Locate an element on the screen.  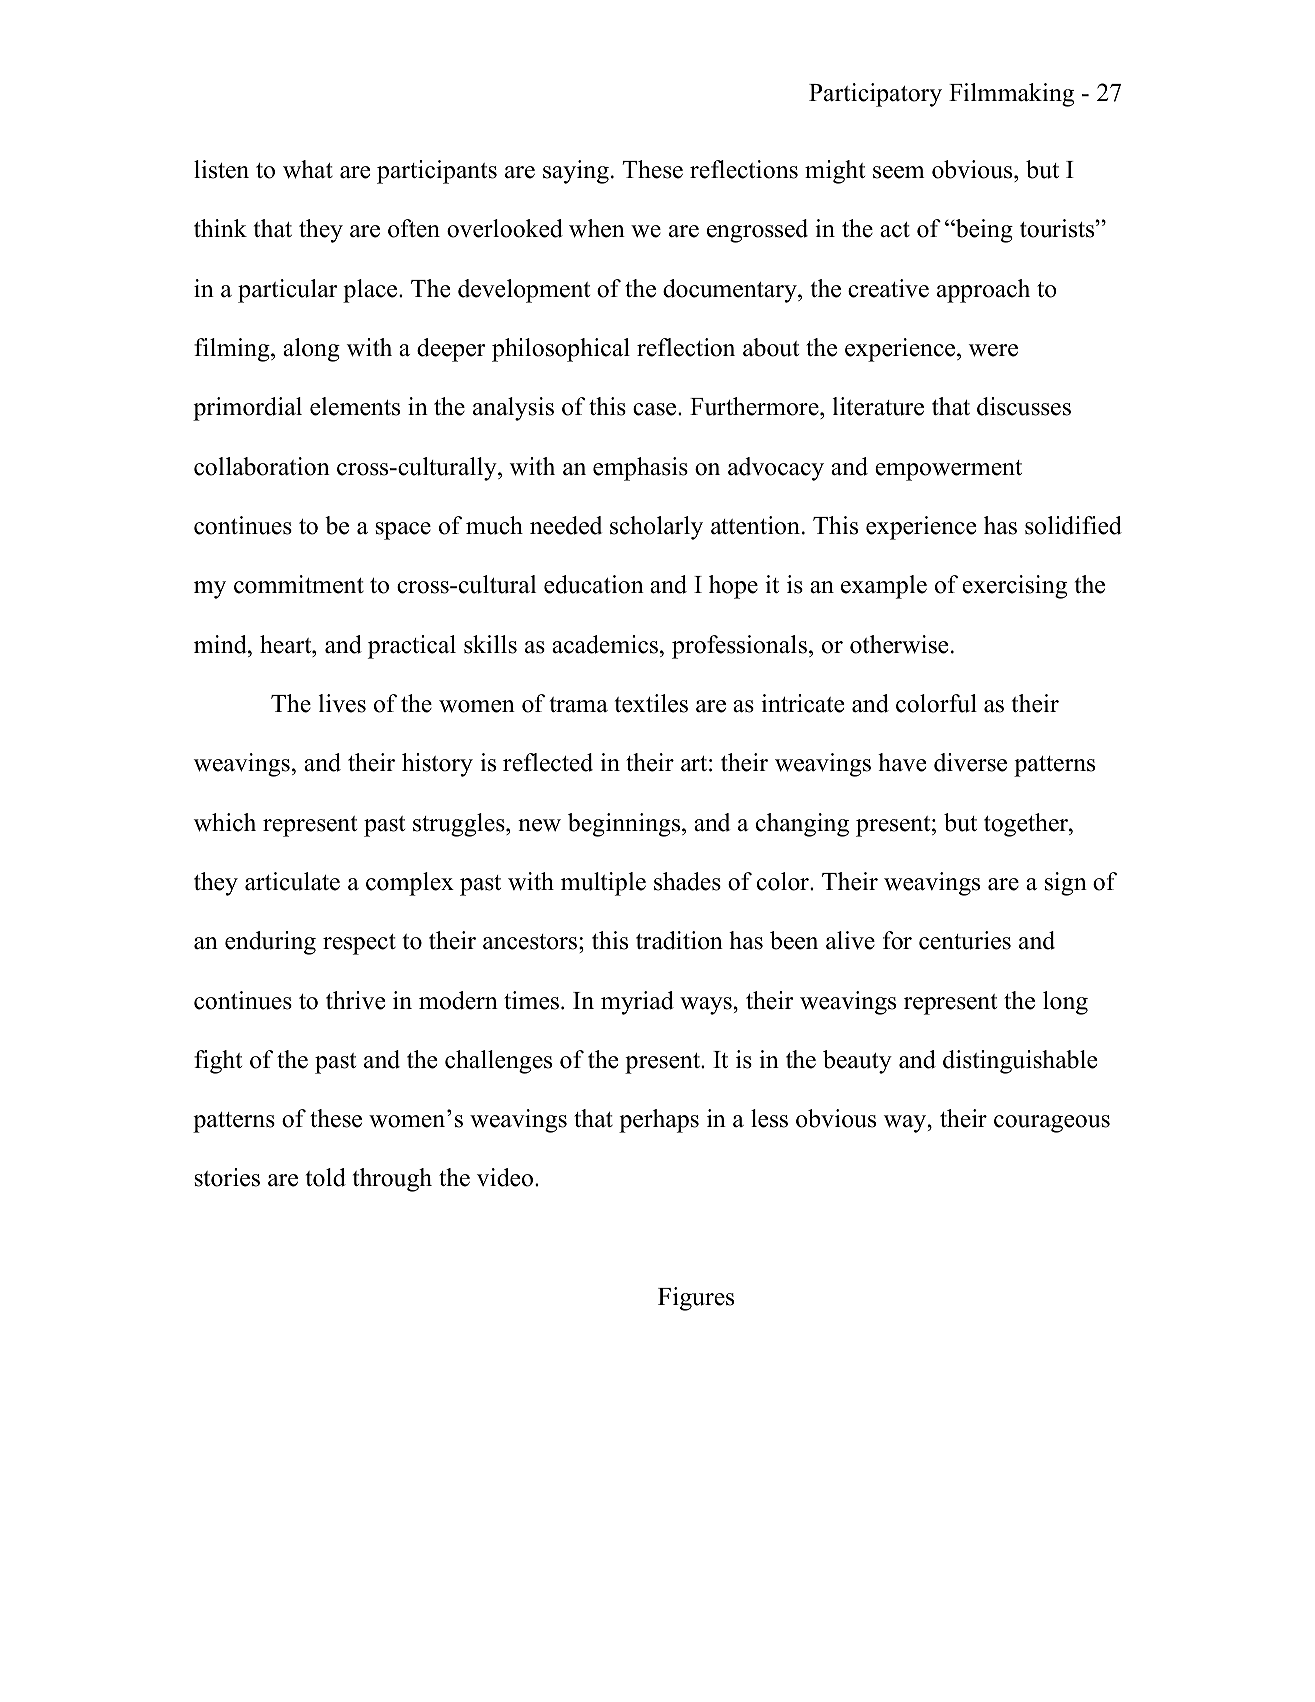
lives is located at coordinates (342, 703).
